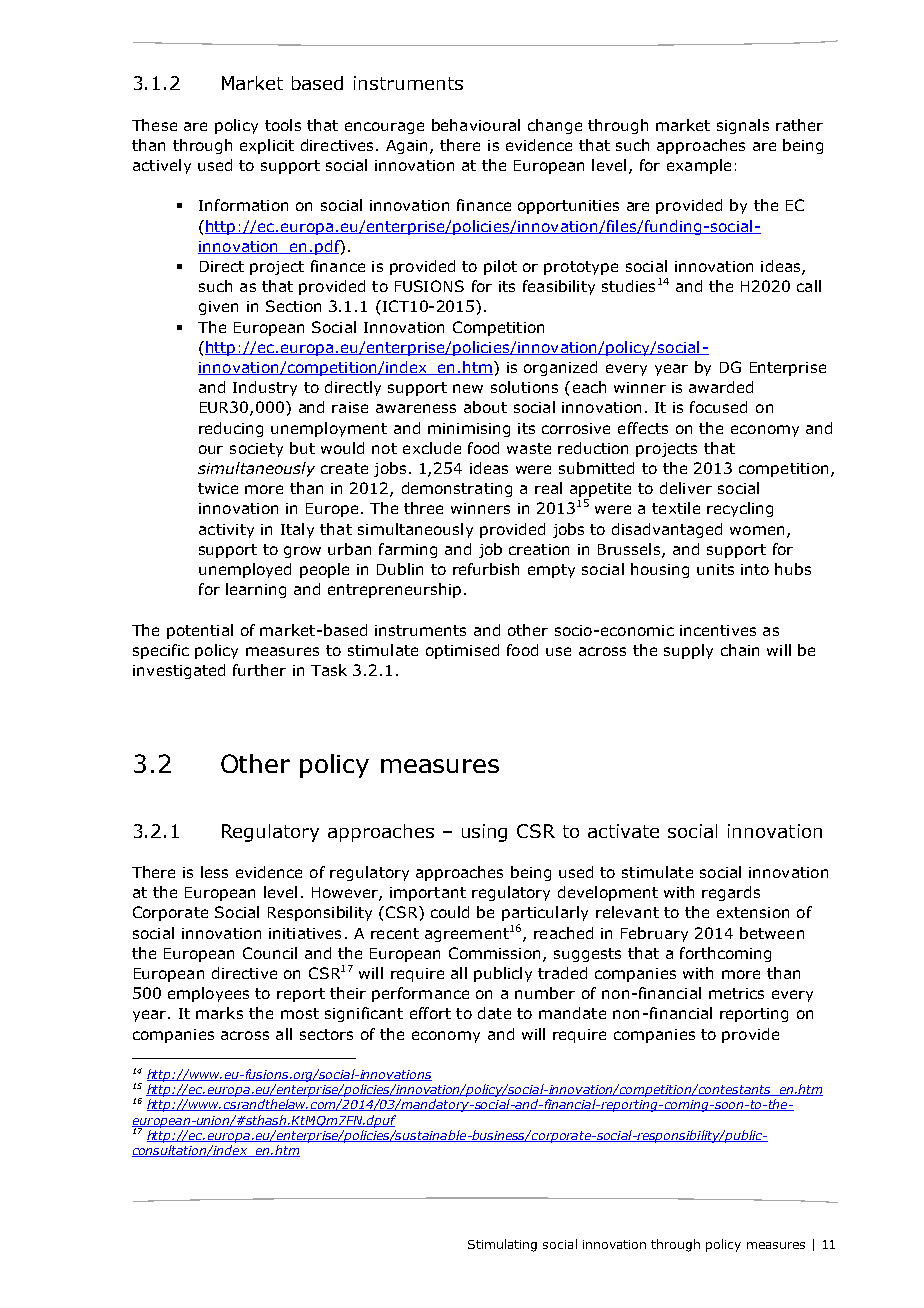 The height and width of the image is (1308, 924). I want to click on sectors, so click(326, 1034).
